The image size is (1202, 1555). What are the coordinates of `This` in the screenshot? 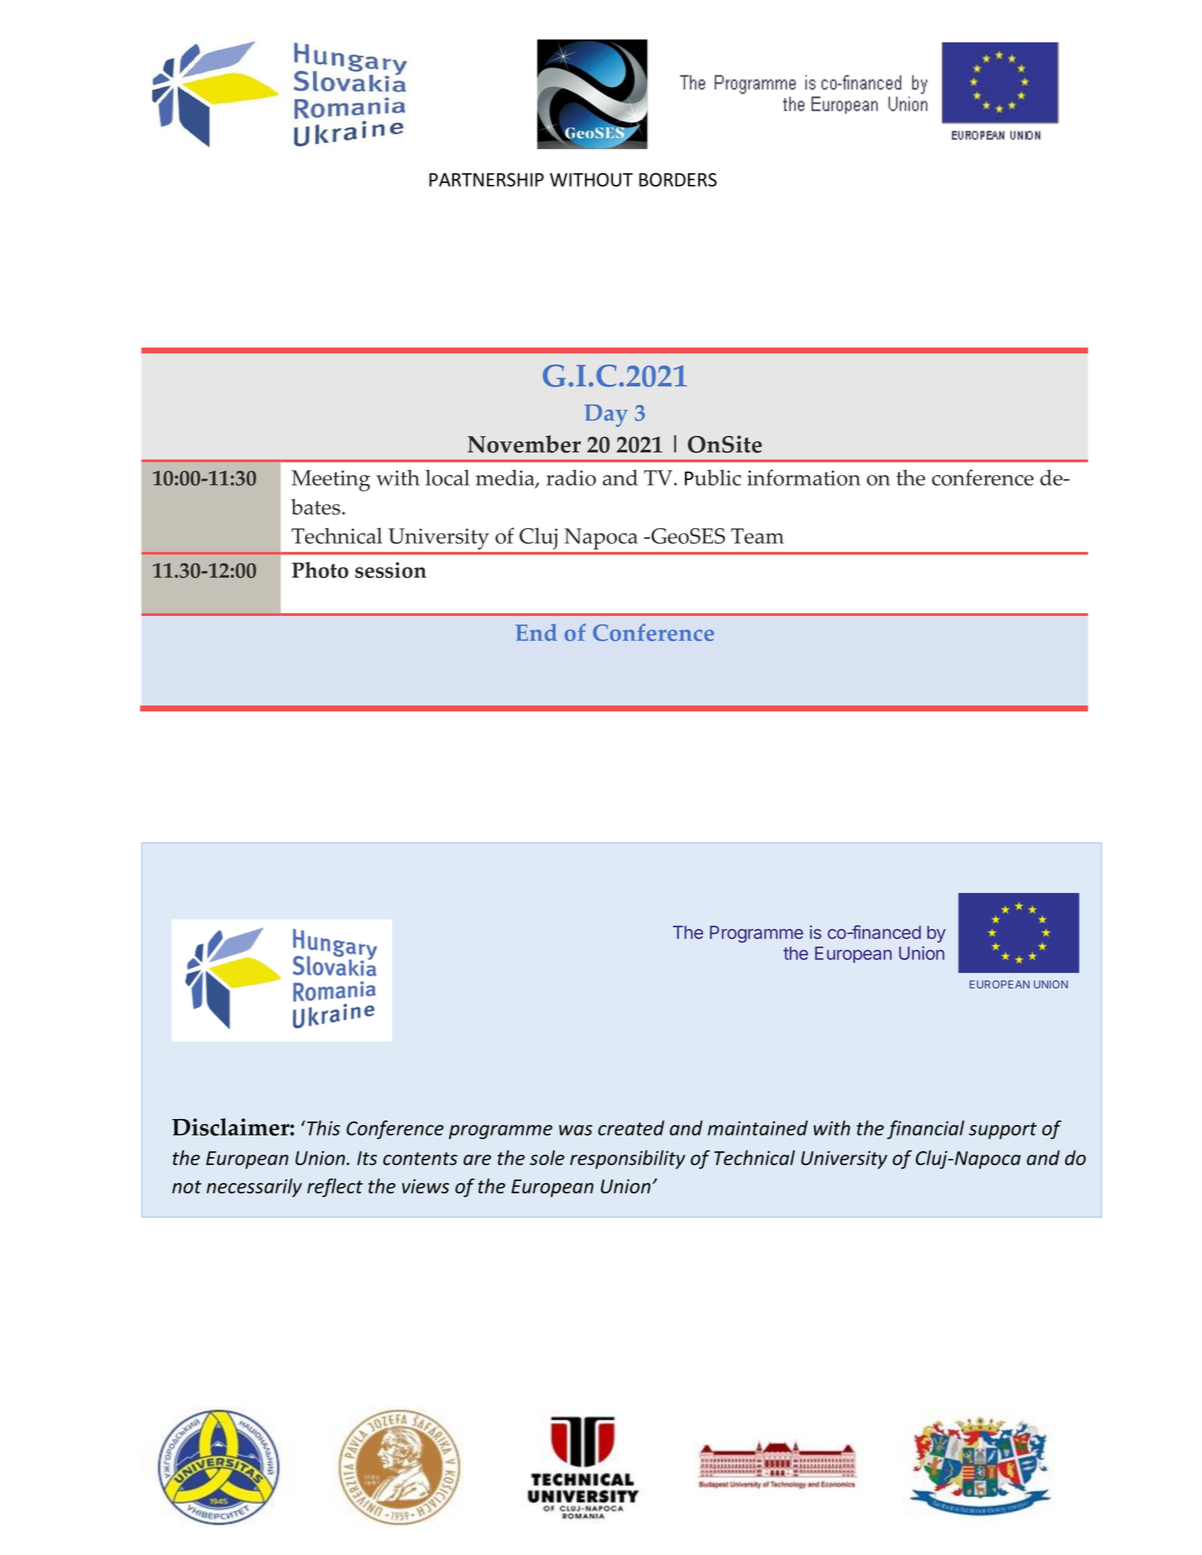 It's located at (323, 1128).
